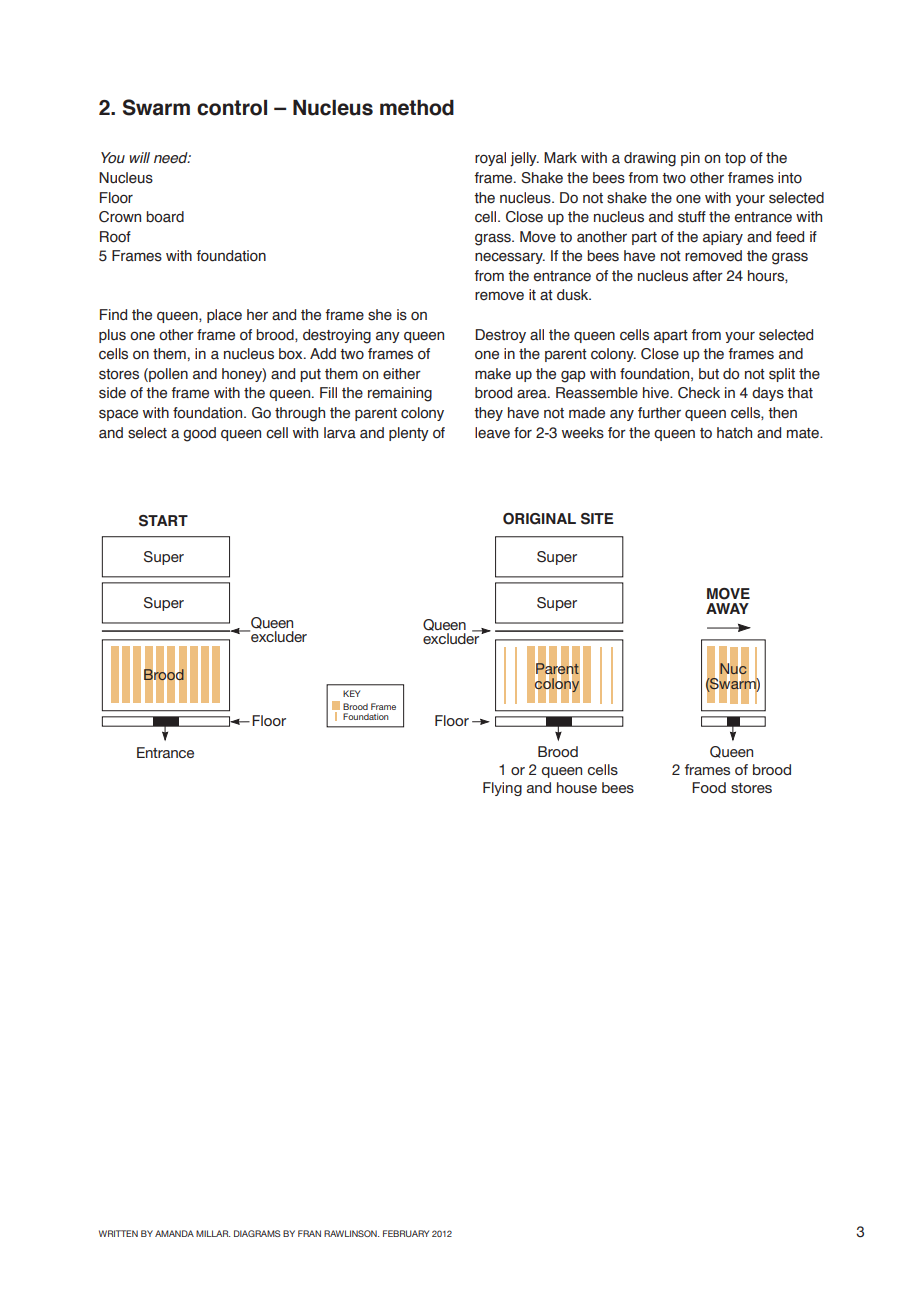  I want to click on KEY, so click(351, 693).
